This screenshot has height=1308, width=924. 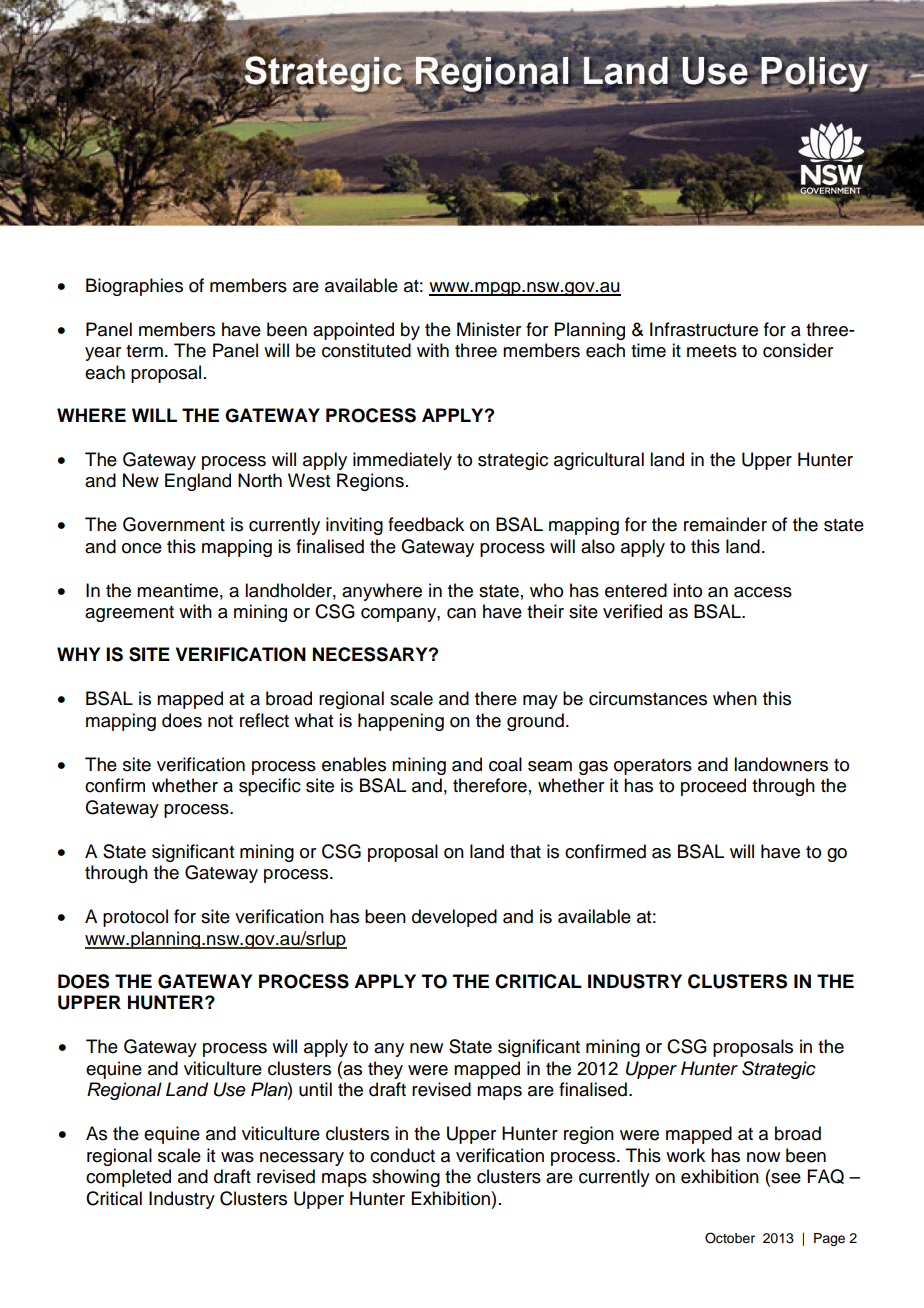 I want to click on Infrastructure, so click(x=704, y=329).
